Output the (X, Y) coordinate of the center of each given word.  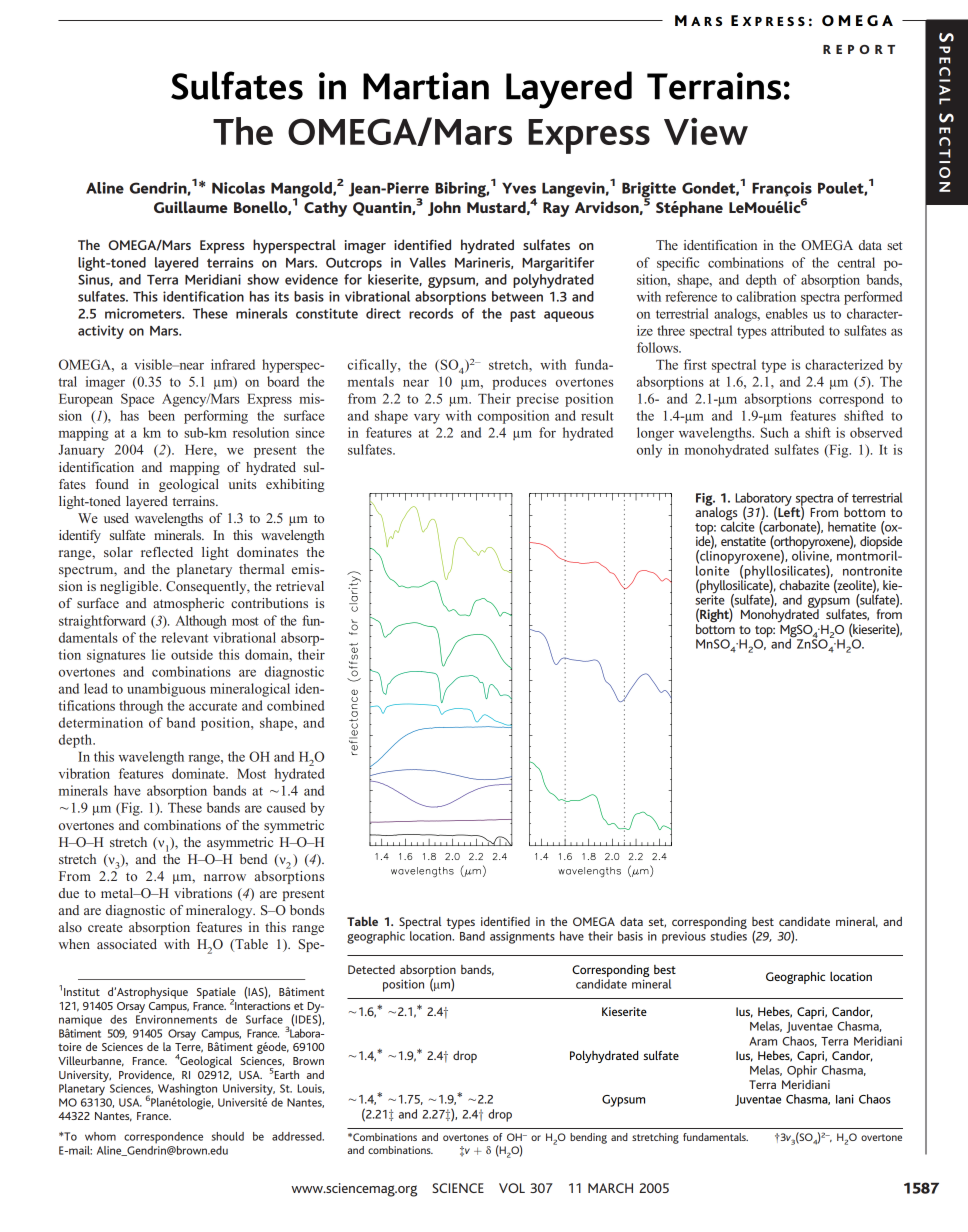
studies (728, 936)
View (706, 131)
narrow (225, 877)
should (228, 1136)
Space (137, 400)
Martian (426, 86)
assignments (522, 937)
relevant (184, 637)
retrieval (300, 586)
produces (519, 383)
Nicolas (238, 188)
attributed (797, 330)
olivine (812, 555)
